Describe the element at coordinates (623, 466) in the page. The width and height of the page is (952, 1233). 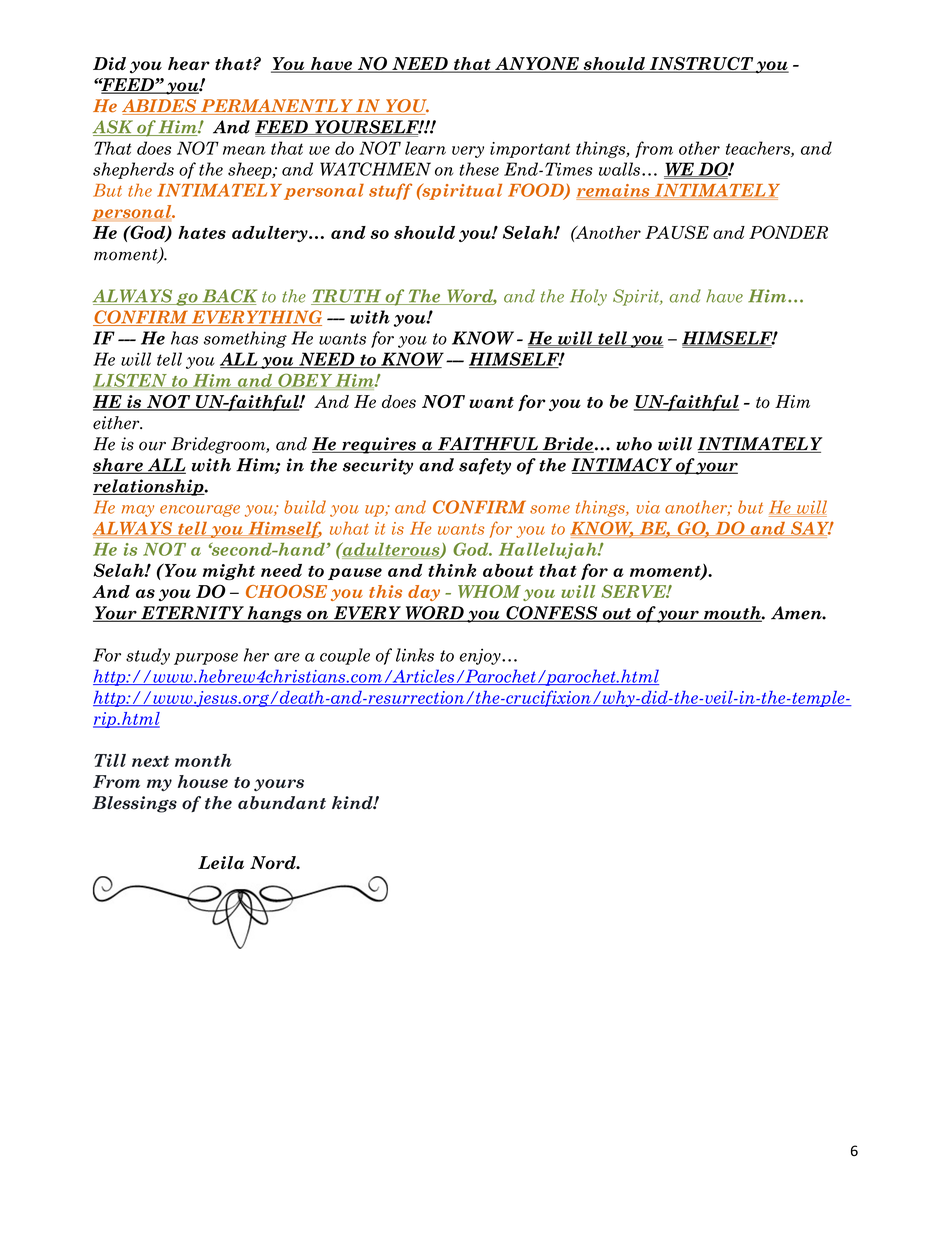
I see `INTIMACY` at that location.
